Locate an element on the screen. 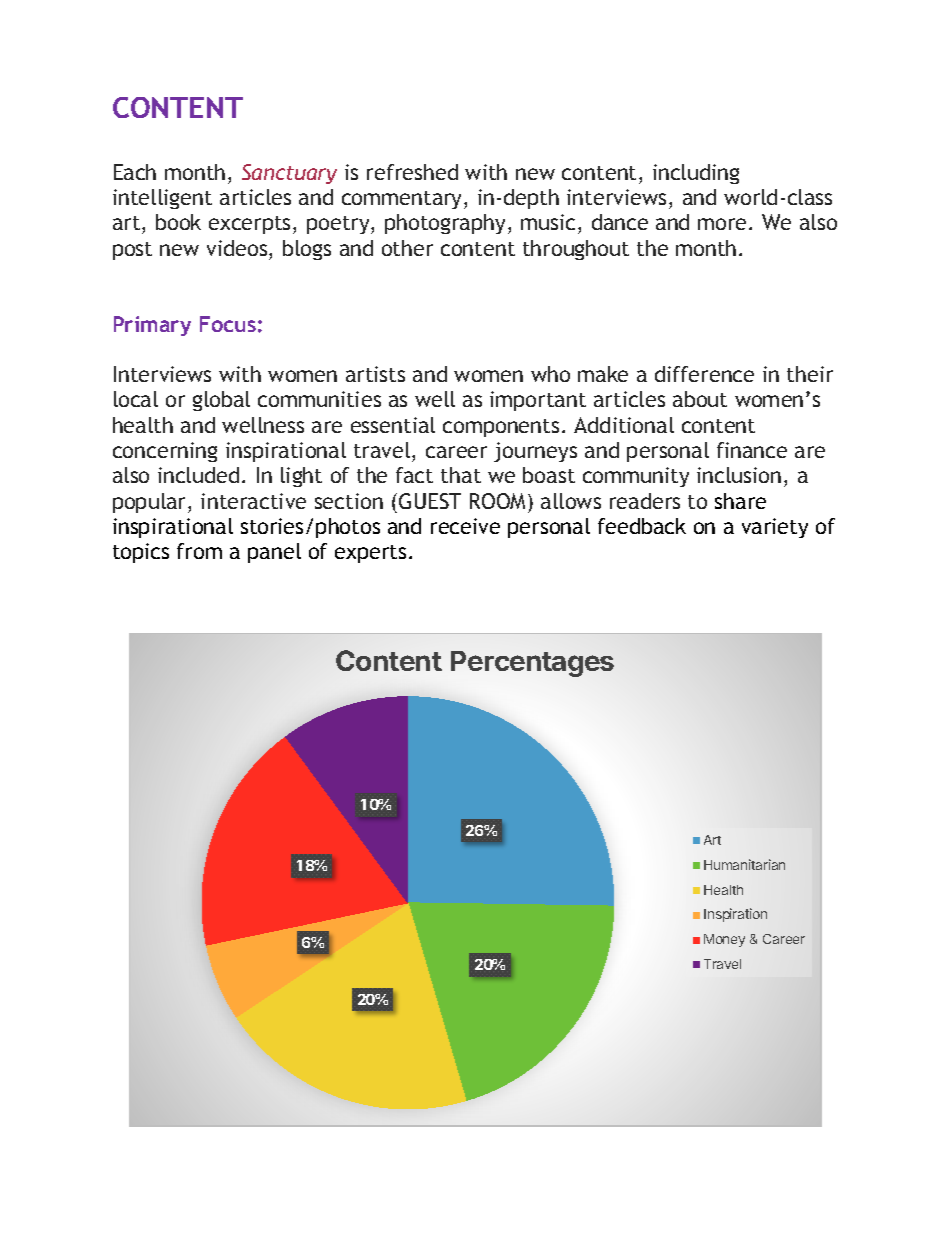 The width and height of the screenshot is (952, 1233). receive is located at coordinates (465, 526).
